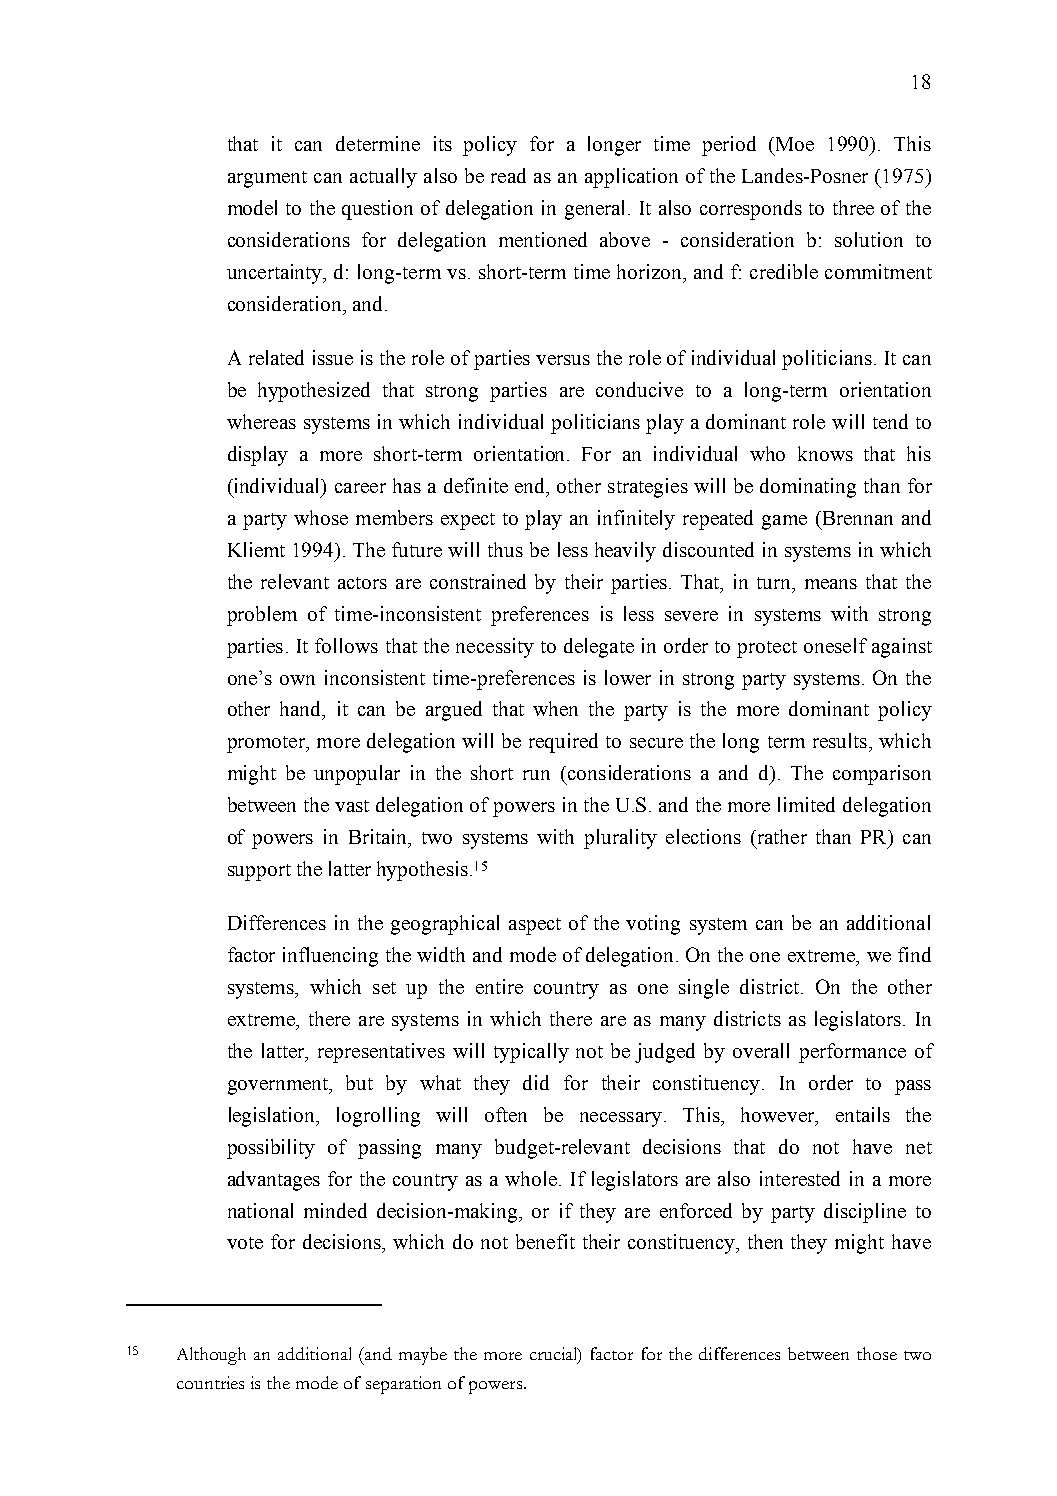 The image size is (1057, 1496). What do you see at coordinates (840, 740) in the screenshot?
I see `results` at bounding box center [840, 740].
